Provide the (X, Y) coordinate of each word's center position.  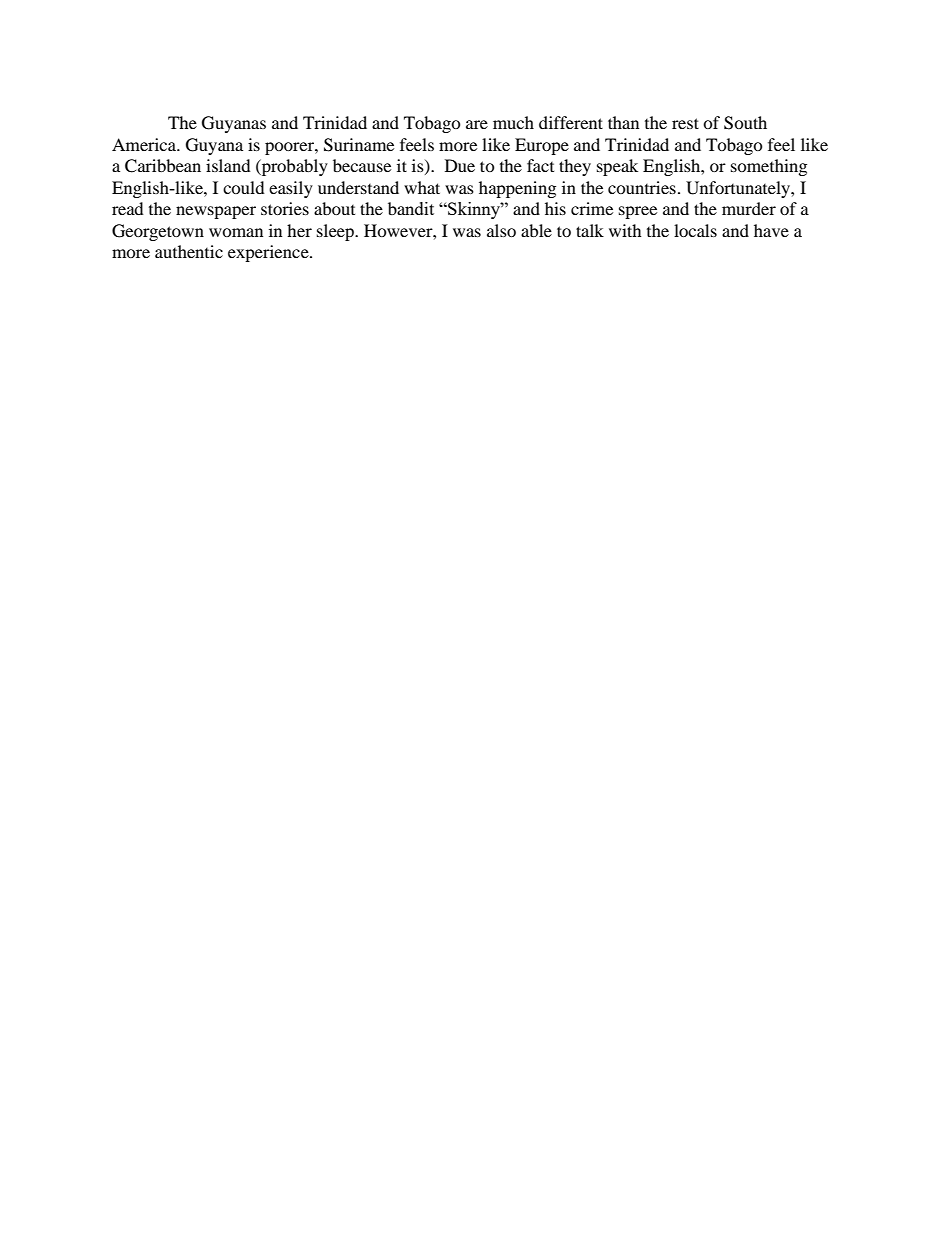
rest (685, 123)
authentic (189, 251)
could (244, 187)
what (422, 187)
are (477, 124)
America (145, 144)
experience (269, 253)
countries (642, 187)
